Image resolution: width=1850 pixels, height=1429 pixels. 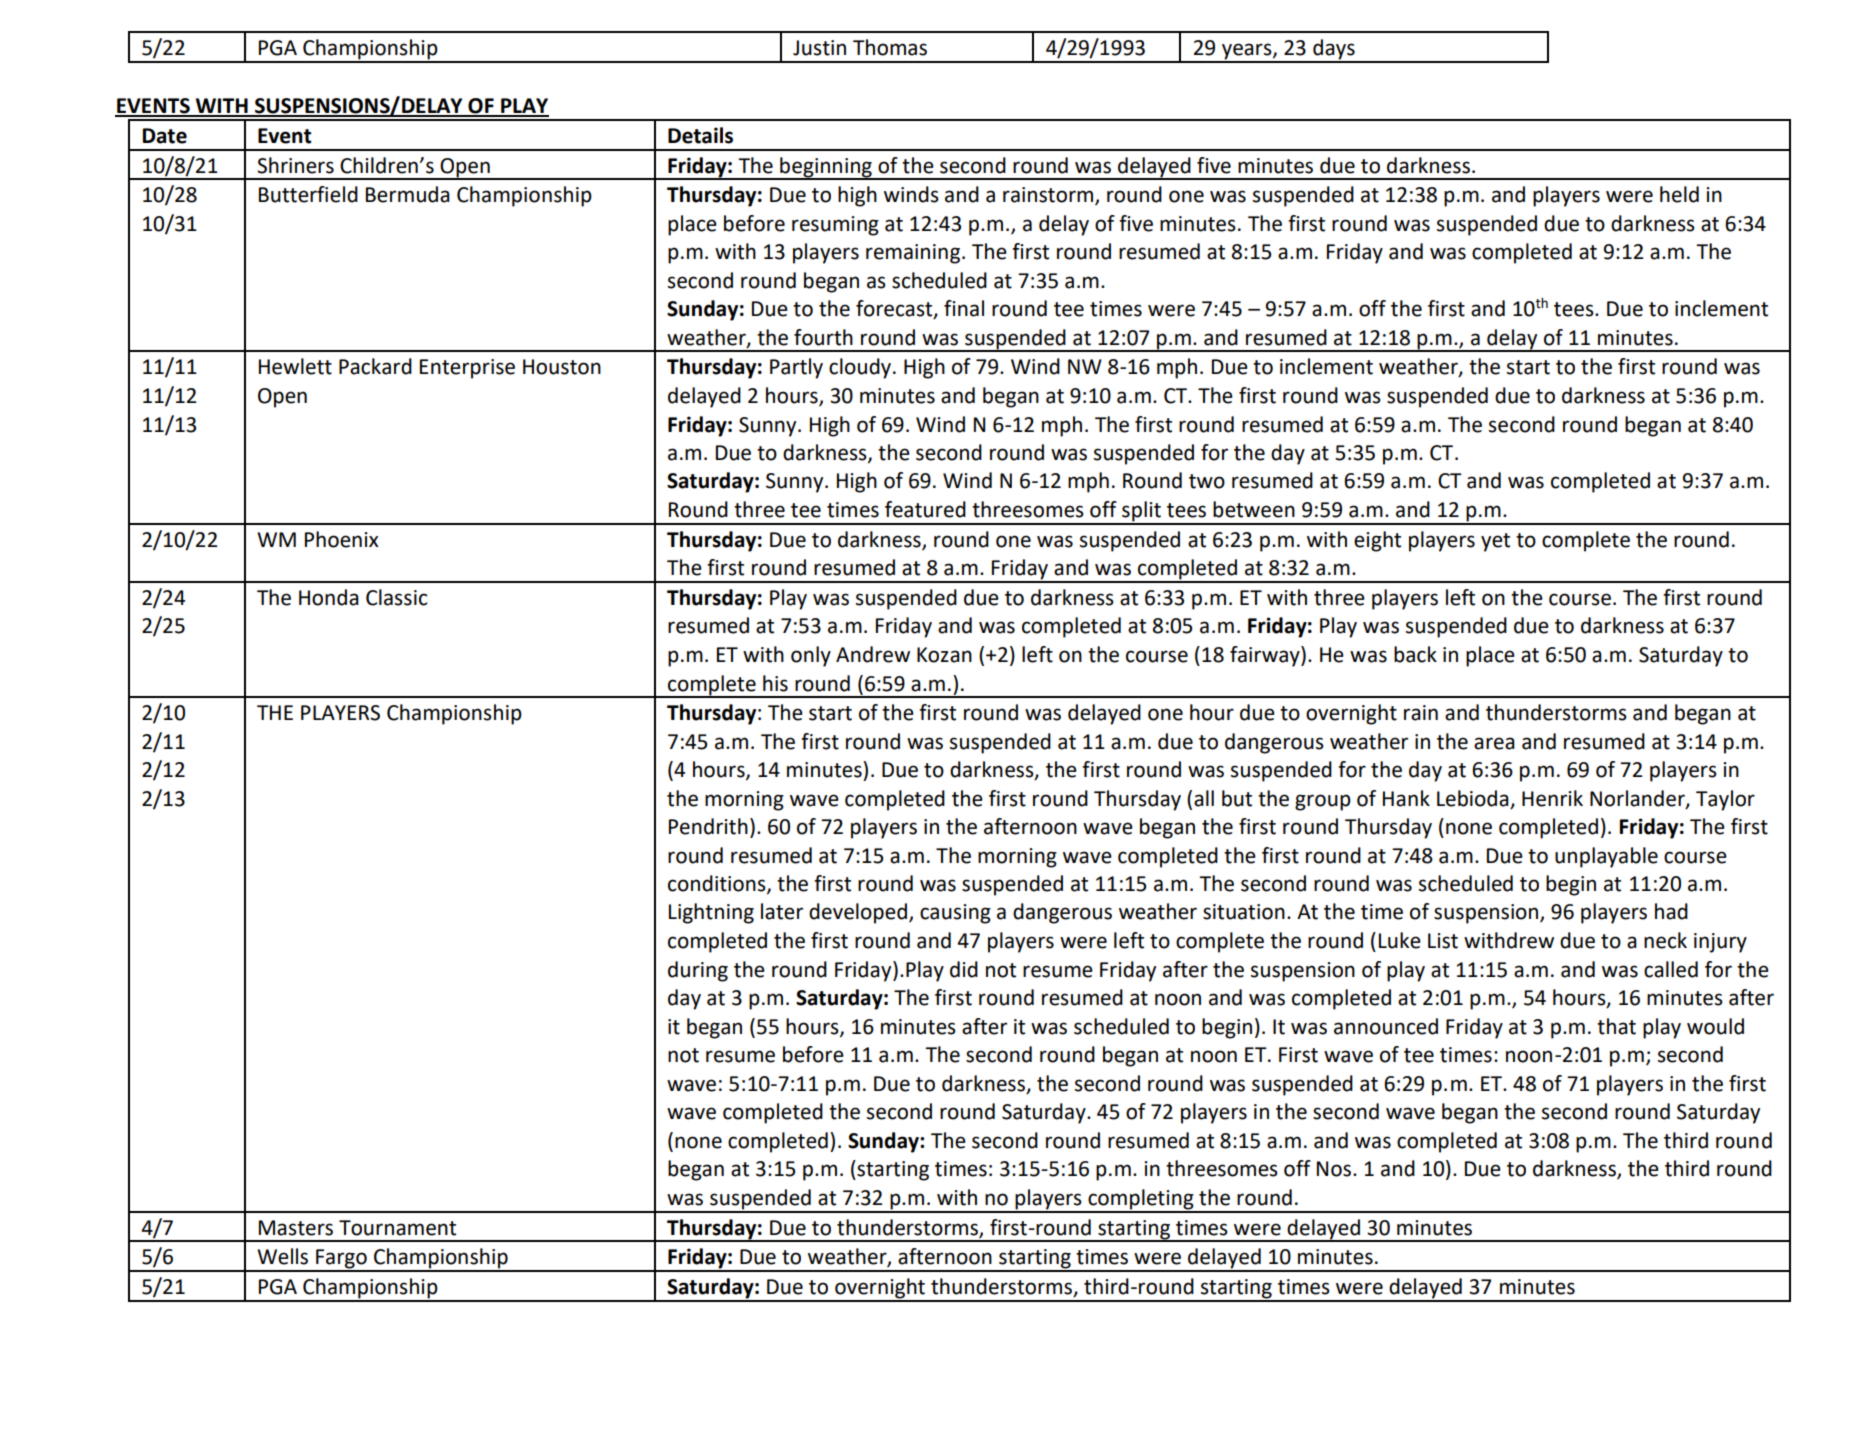 I want to click on days, so click(x=1334, y=50).
